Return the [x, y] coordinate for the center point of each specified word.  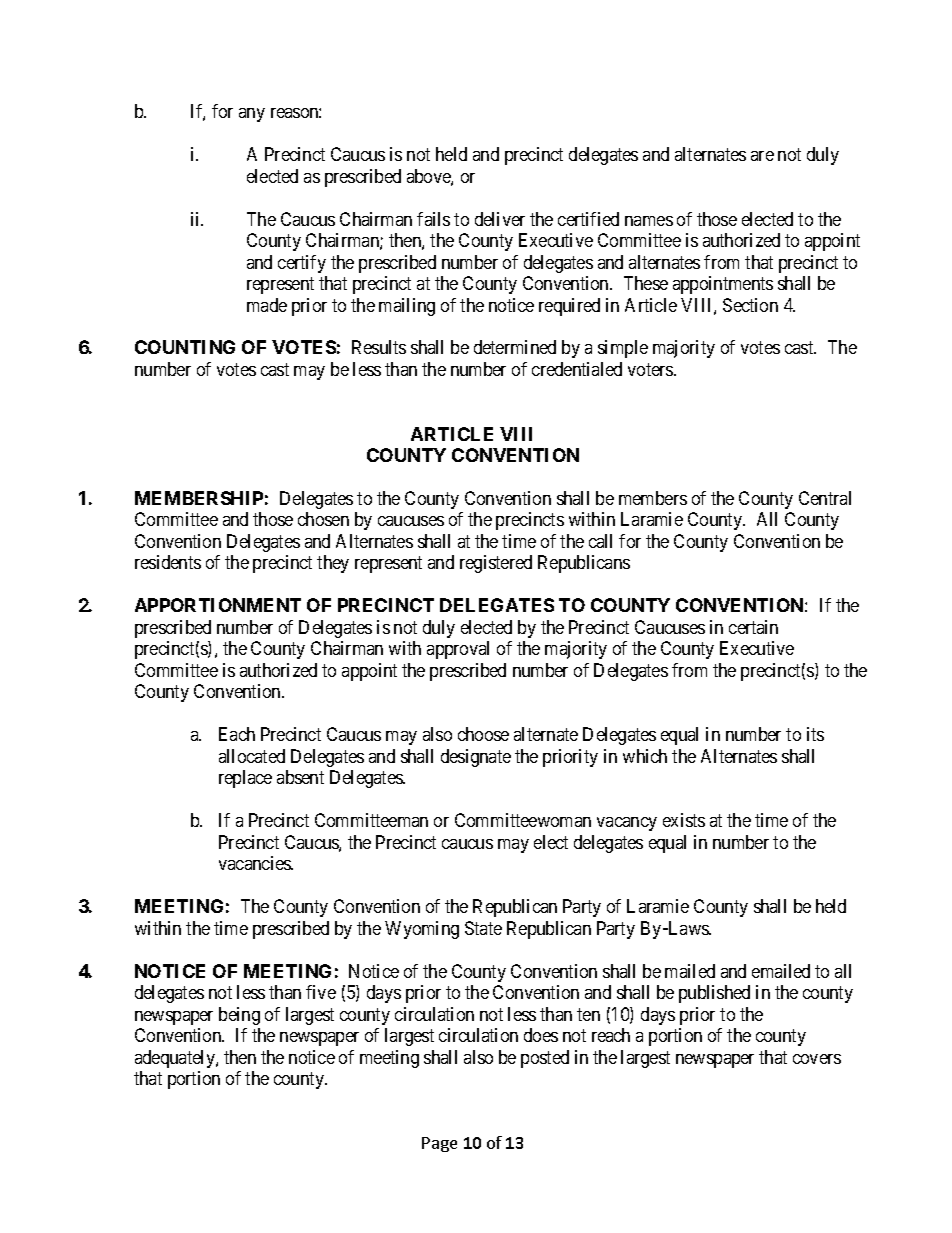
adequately [176, 1059]
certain [753, 627]
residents [168, 562]
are [762, 156]
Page [439, 1144]
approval [458, 650]
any [252, 115]
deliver [500, 219]
